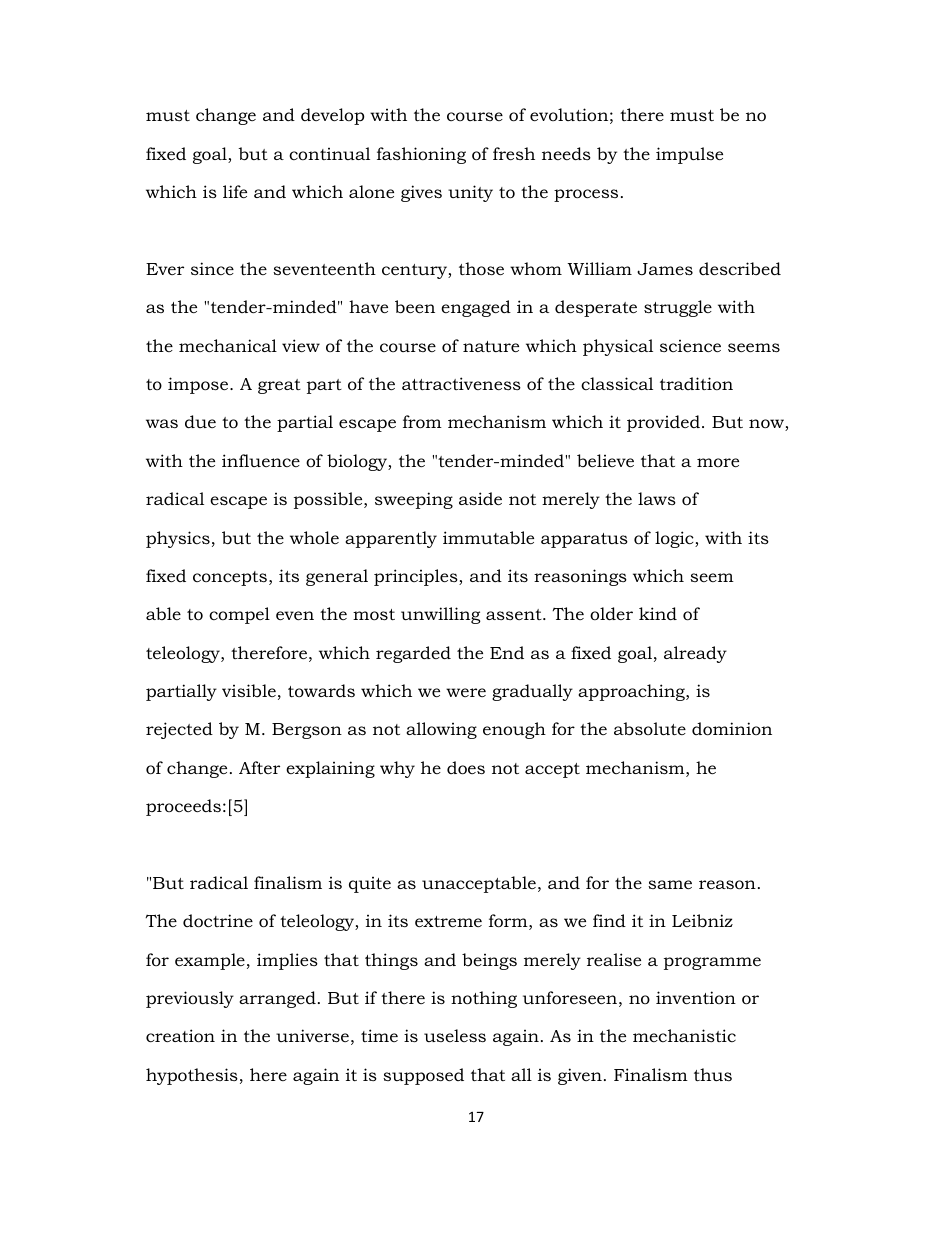 Image resolution: width=952 pixels, height=1233 pixels. I want to click on kind, so click(658, 614).
